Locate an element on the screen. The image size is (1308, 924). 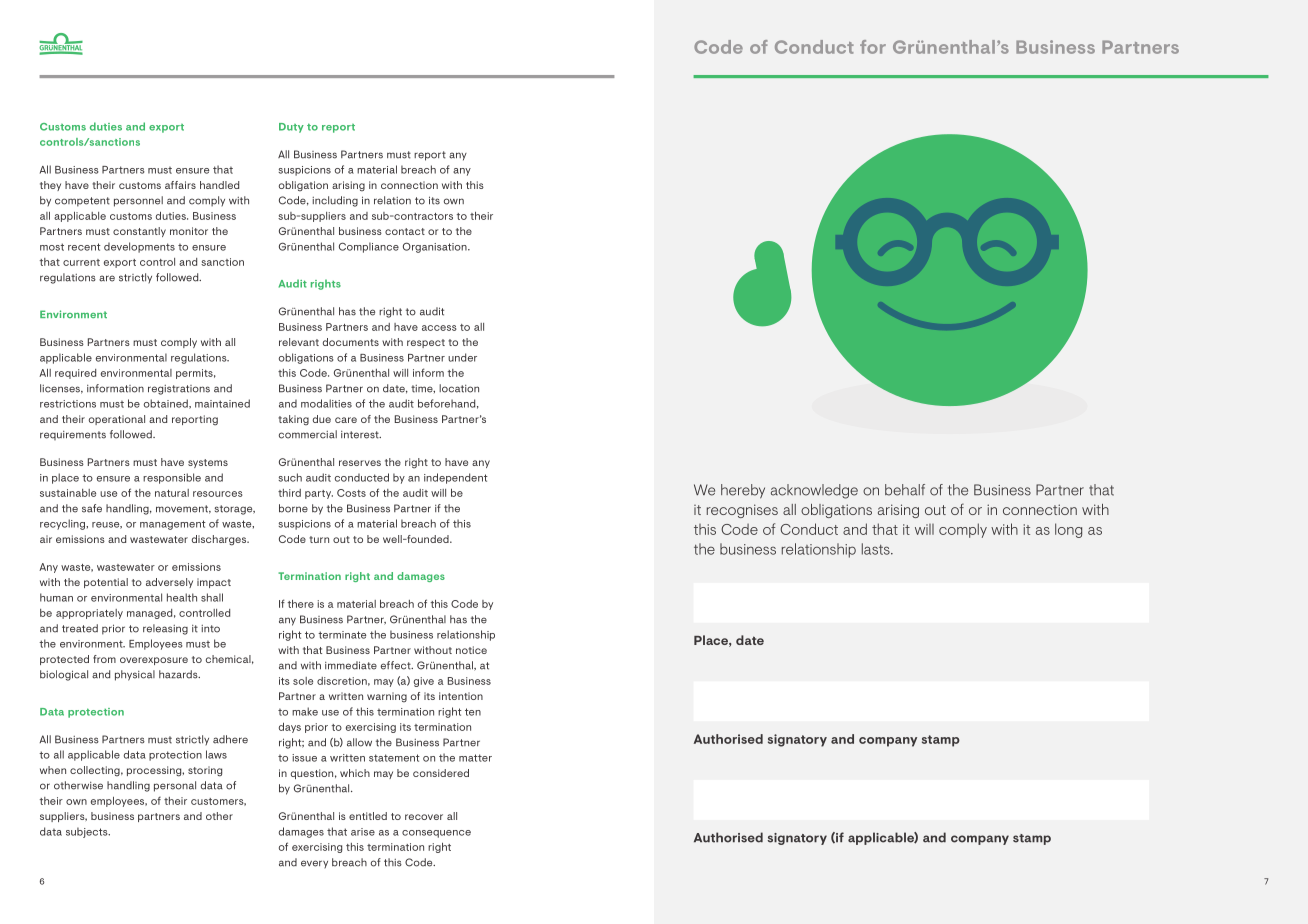
natural is located at coordinates (172, 493).
